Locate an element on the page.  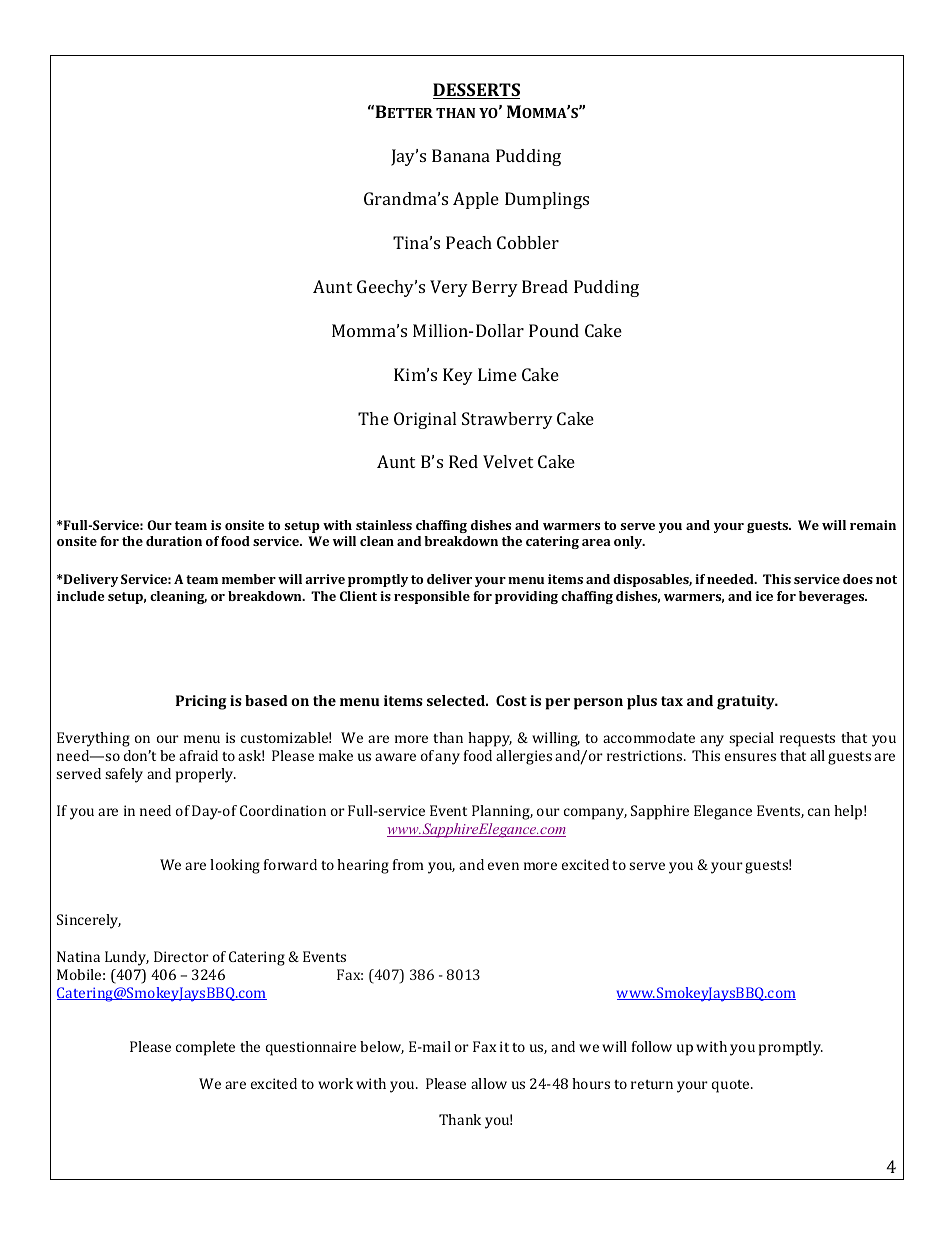
Lime is located at coordinates (497, 374).
